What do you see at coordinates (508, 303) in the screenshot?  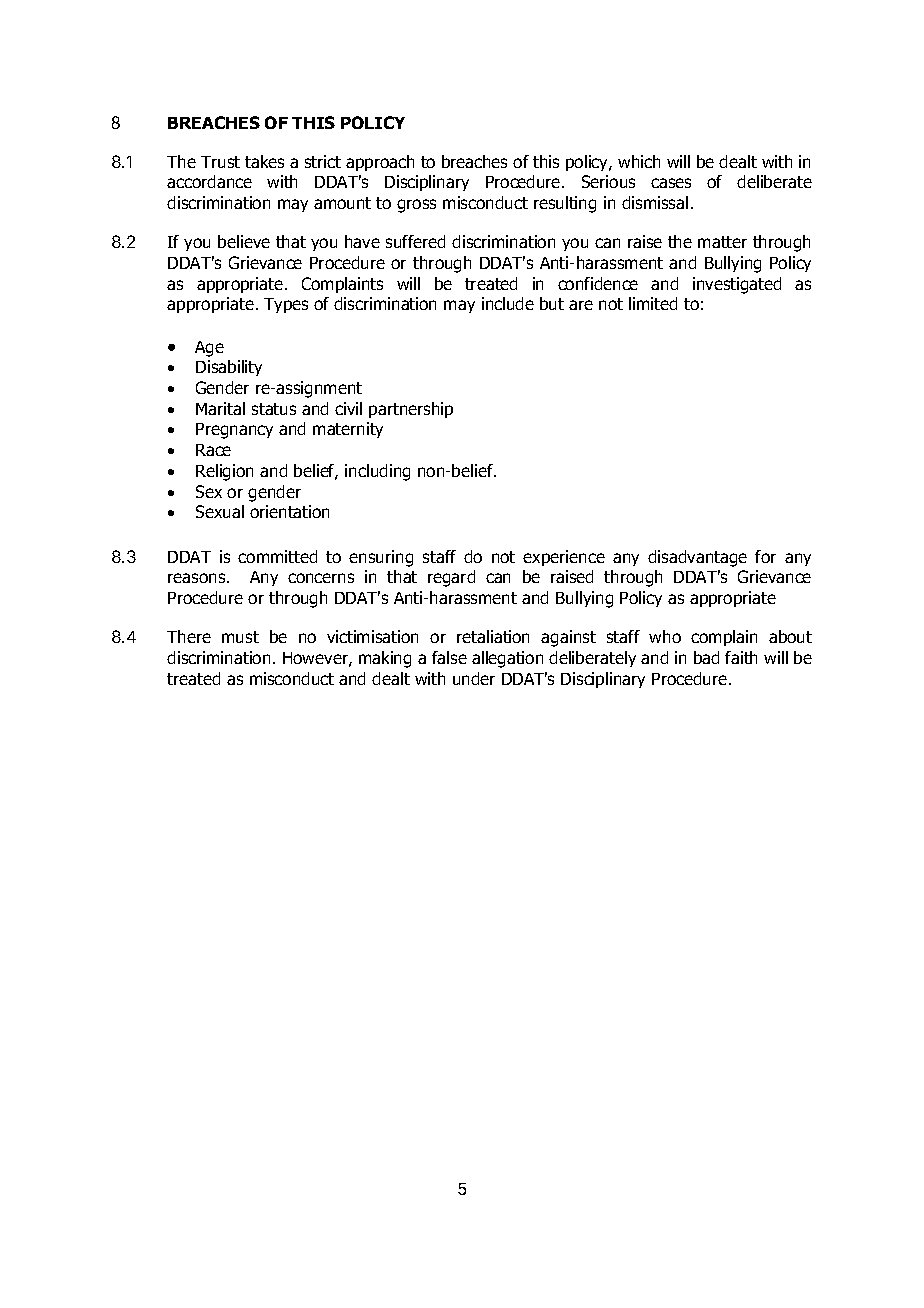 I see `include` at bounding box center [508, 303].
